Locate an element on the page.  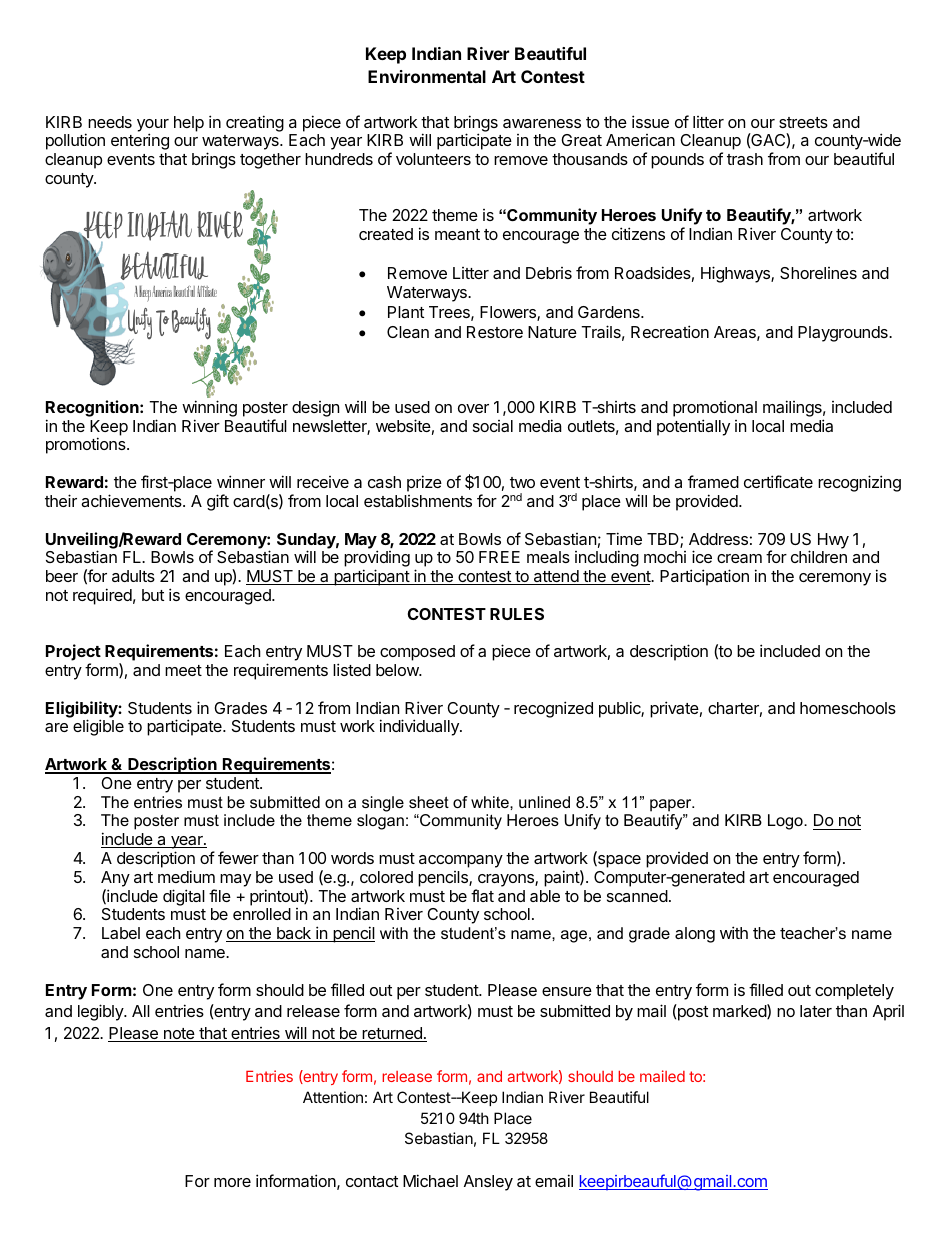
your is located at coordinates (153, 126).
